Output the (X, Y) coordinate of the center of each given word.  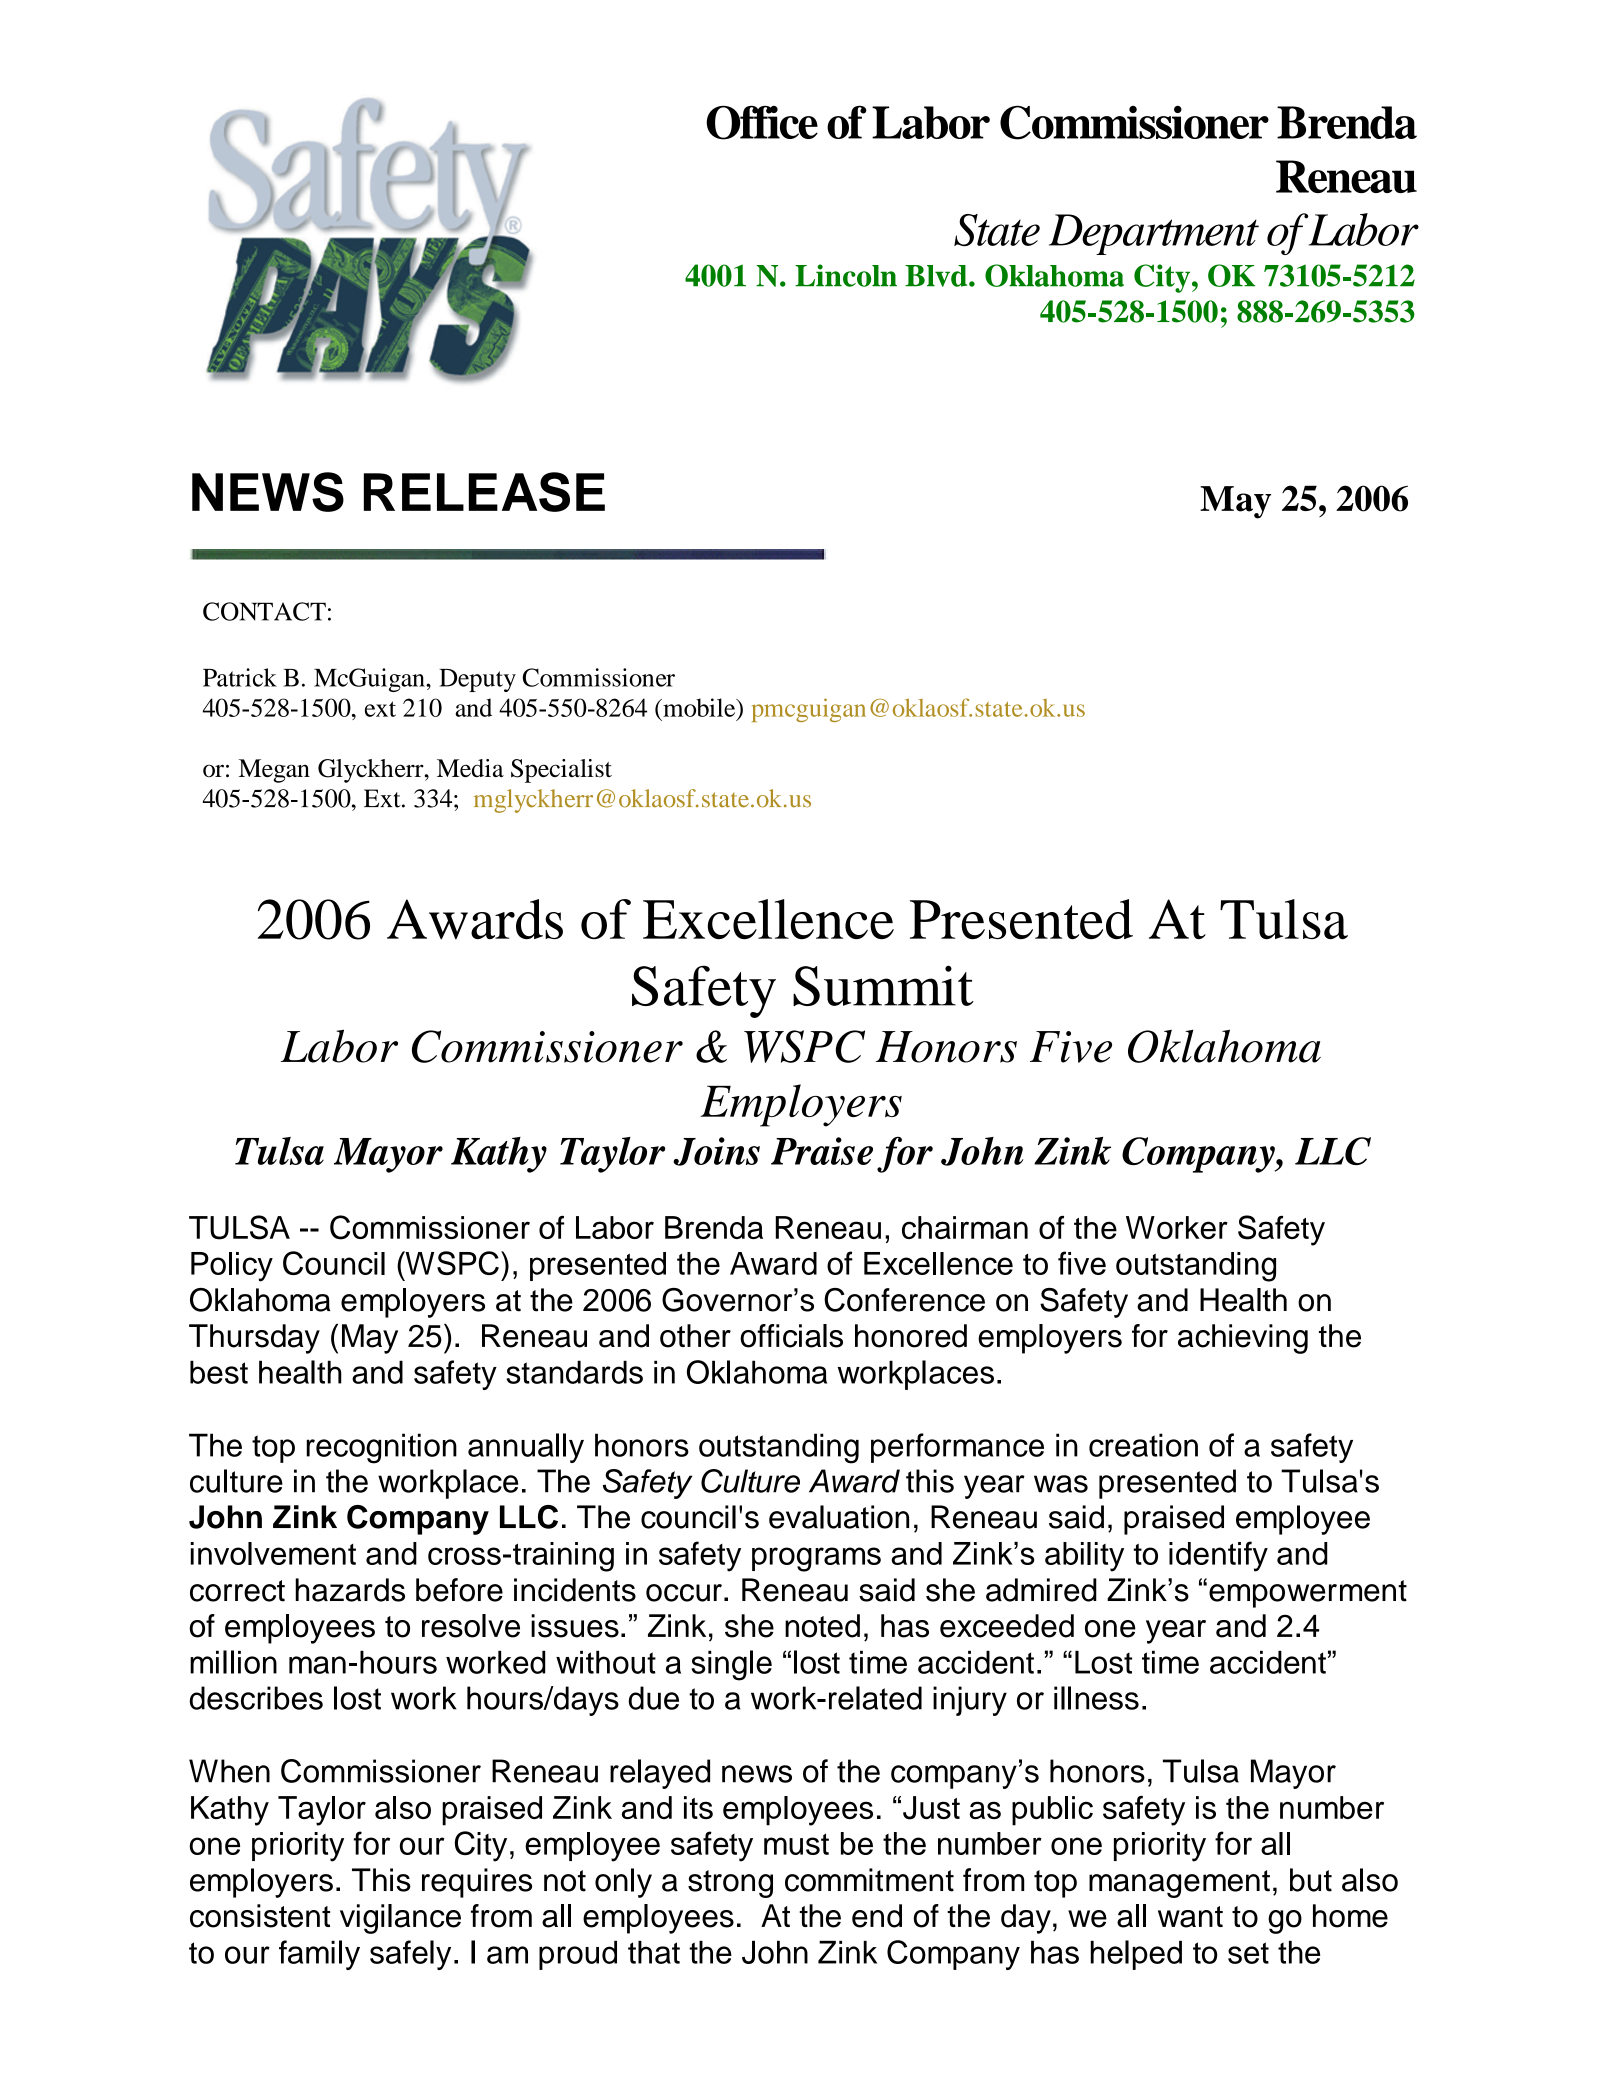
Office (762, 123)
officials (791, 1336)
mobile (699, 707)
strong (730, 1884)
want (1190, 1917)
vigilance (400, 1919)
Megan (274, 771)
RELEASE (484, 492)
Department (1154, 234)
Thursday (254, 1339)
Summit (883, 985)
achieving (1243, 1339)
